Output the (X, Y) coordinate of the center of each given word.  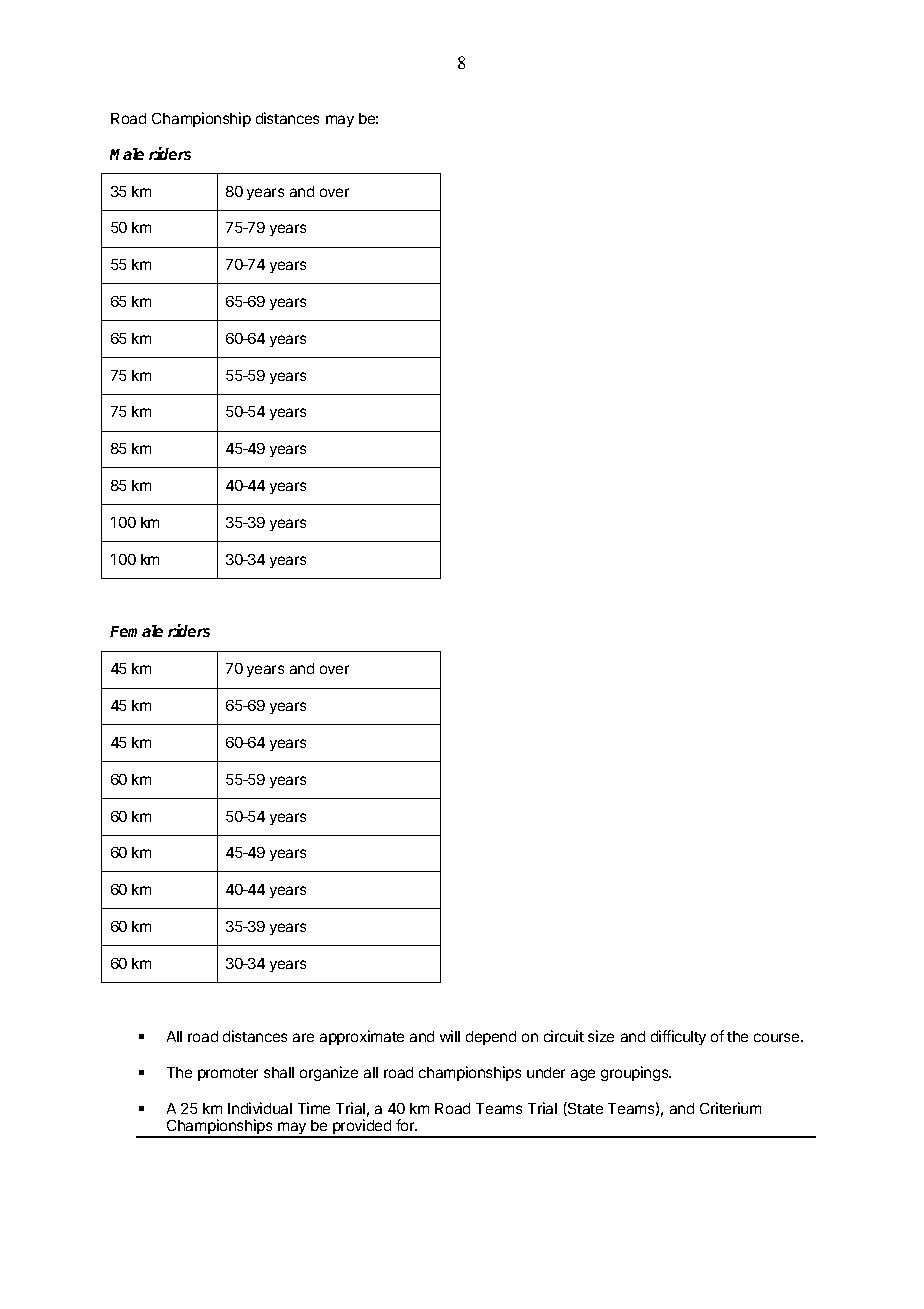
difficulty (678, 1037)
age (583, 1075)
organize (329, 1073)
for (406, 1125)
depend (491, 1038)
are (303, 1037)
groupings (636, 1073)
